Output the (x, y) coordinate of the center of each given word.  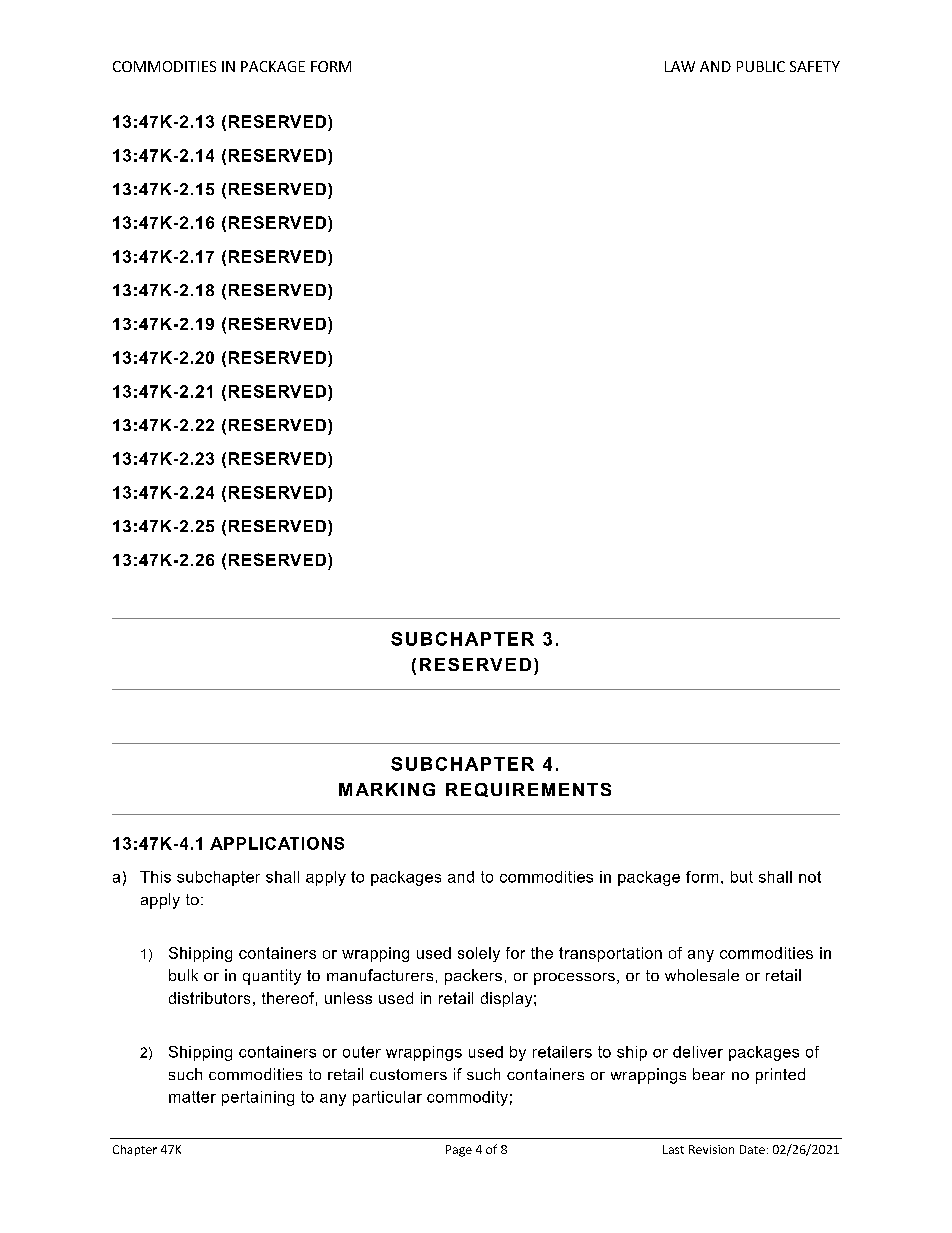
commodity (467, 1098)
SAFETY (815, 66)
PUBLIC (761, 66)
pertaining (258, 1098)
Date (752, 1149)
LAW (680, 66)
